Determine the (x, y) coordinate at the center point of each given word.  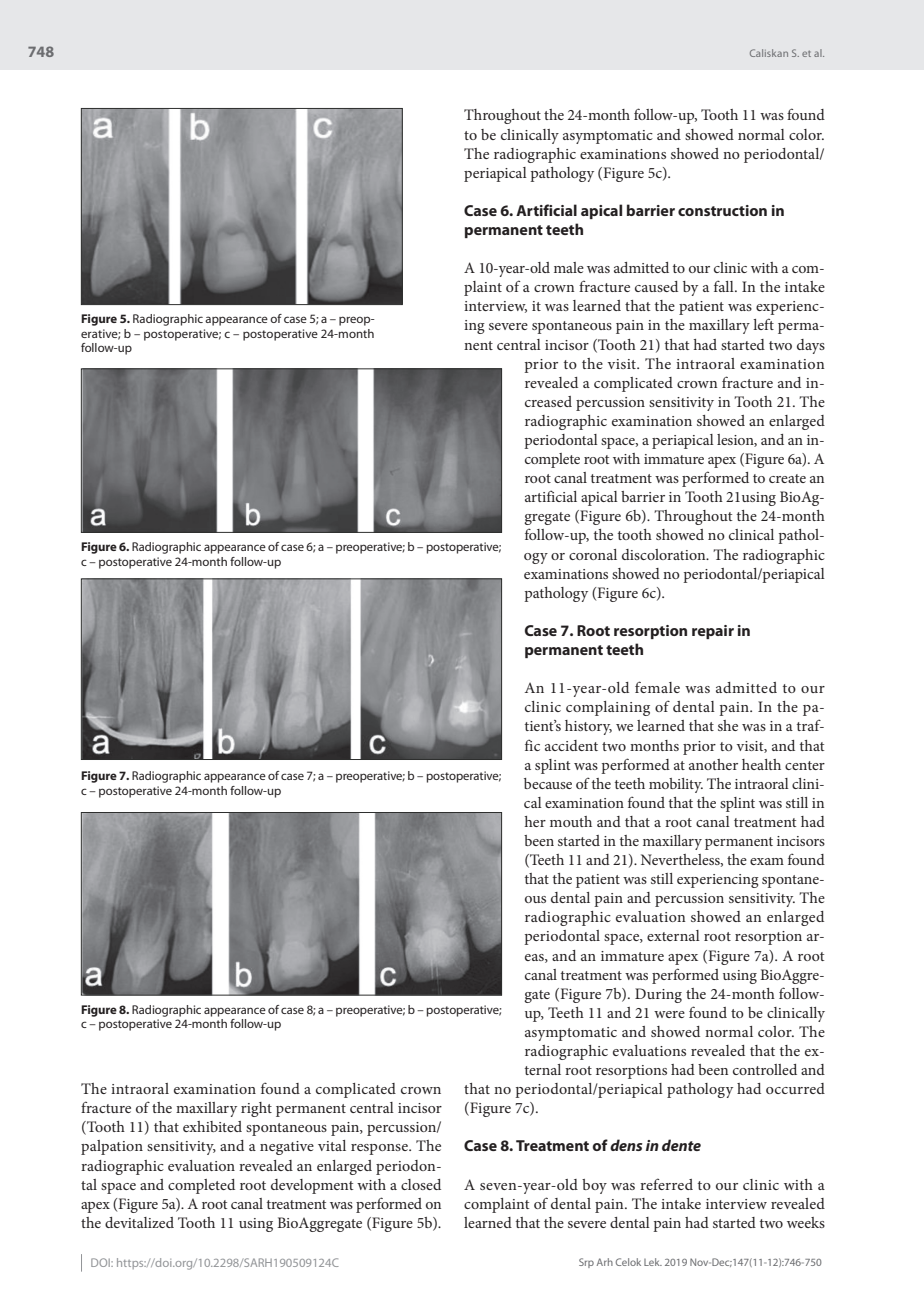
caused (656, 286)
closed (421, 1184)
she (728, 725)
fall (725, 286)
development (312, 1186)
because (548, 783)
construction (722, 210)
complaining (608, 708)
